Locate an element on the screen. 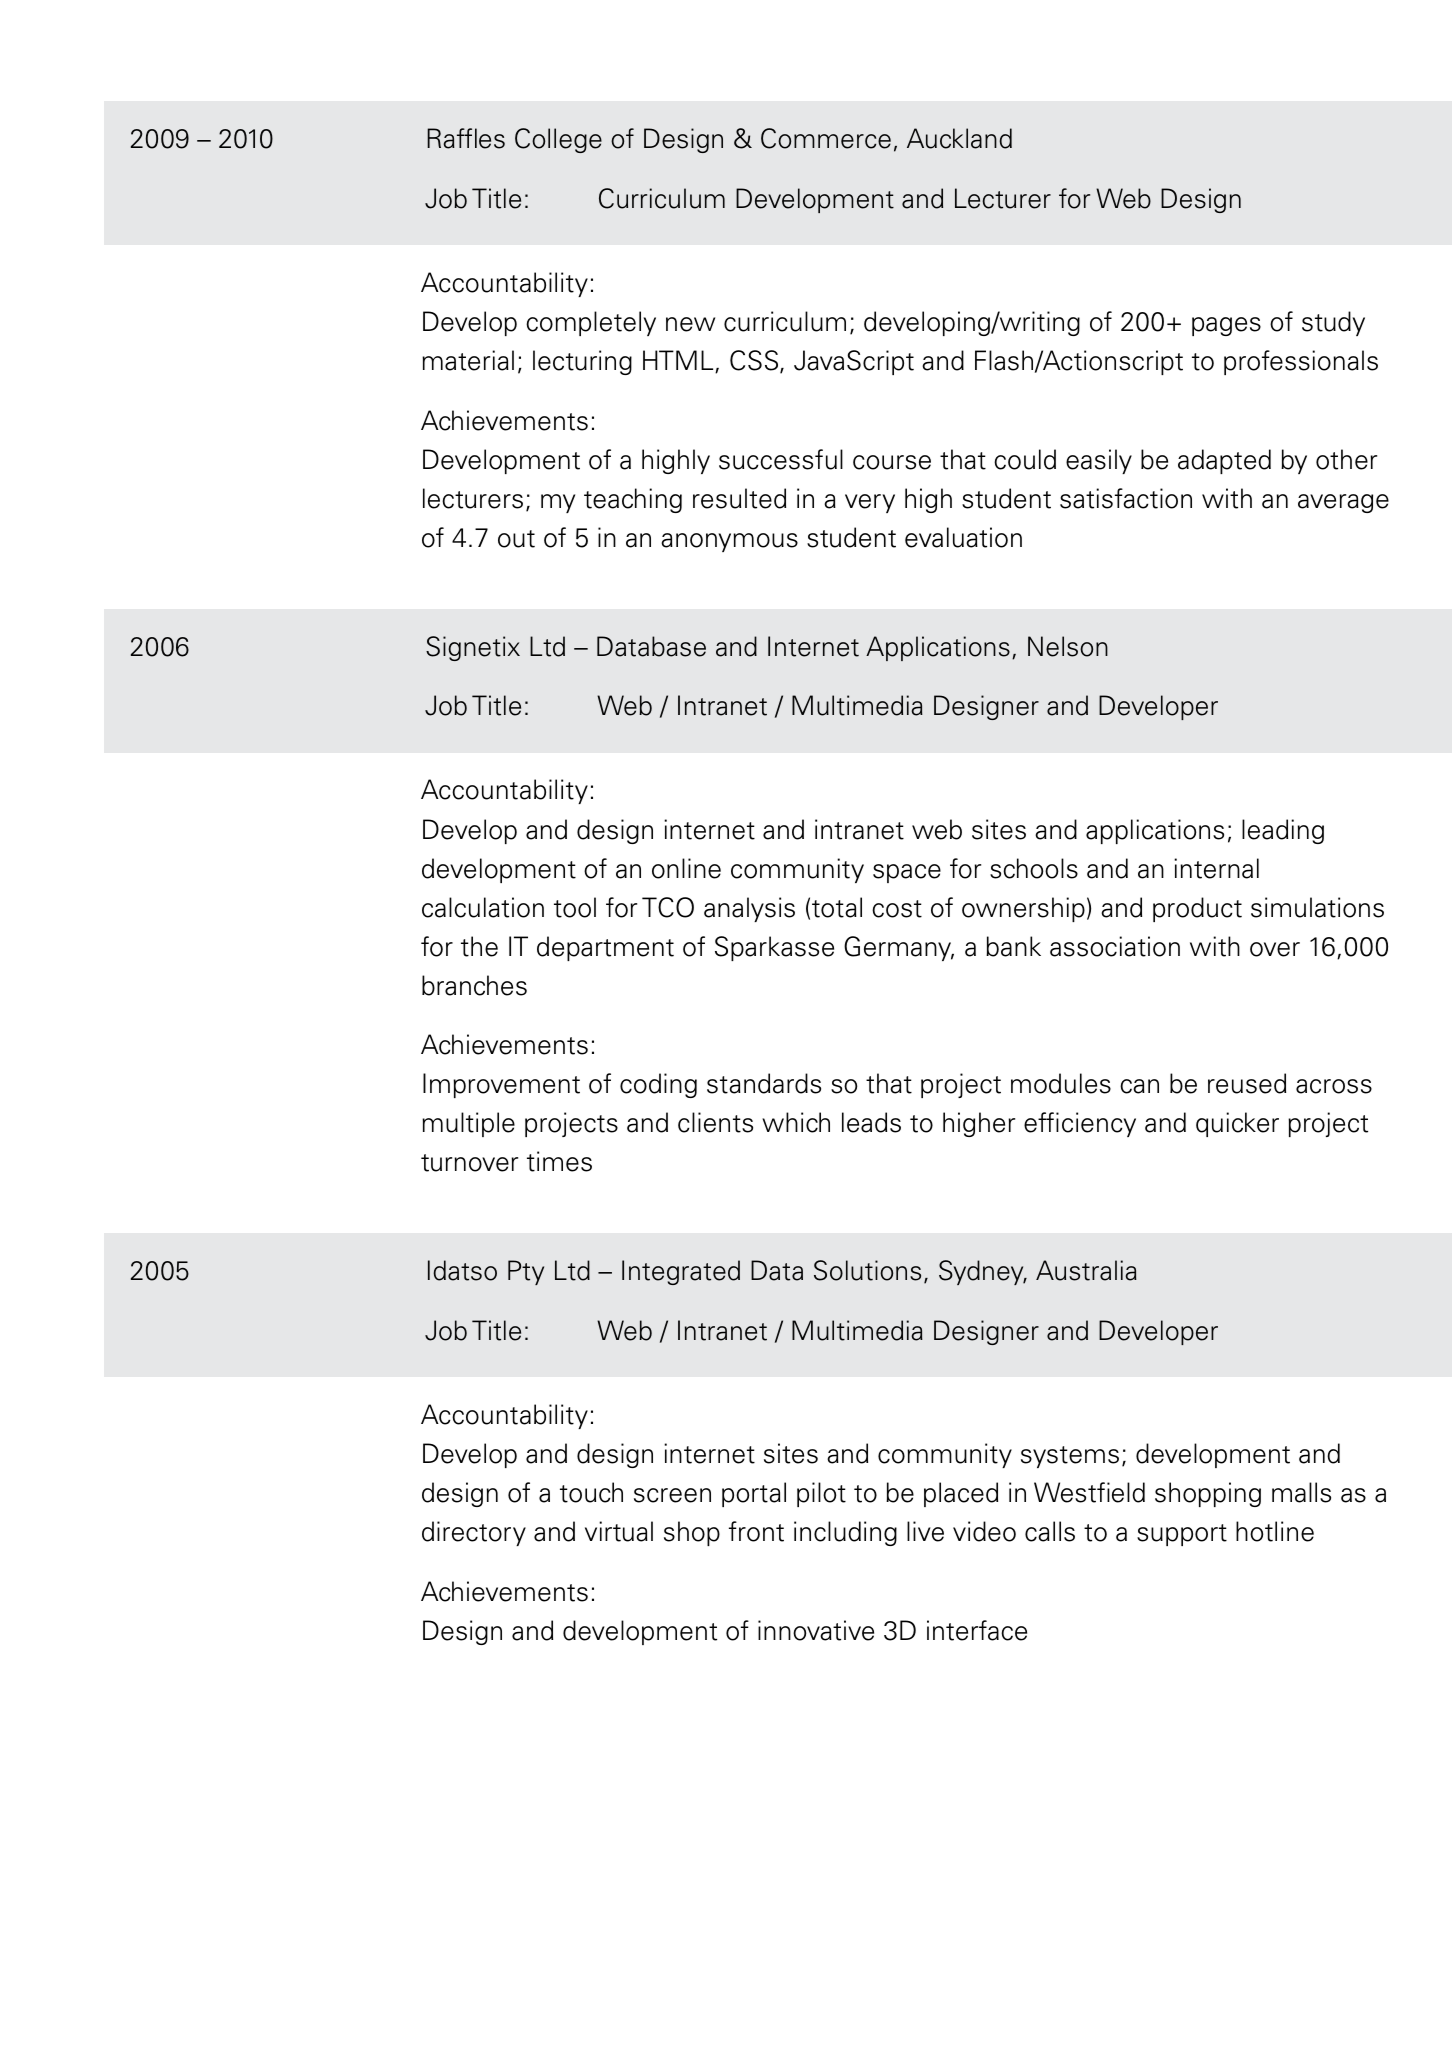  virtual is located at coordinates (619, 1531).
